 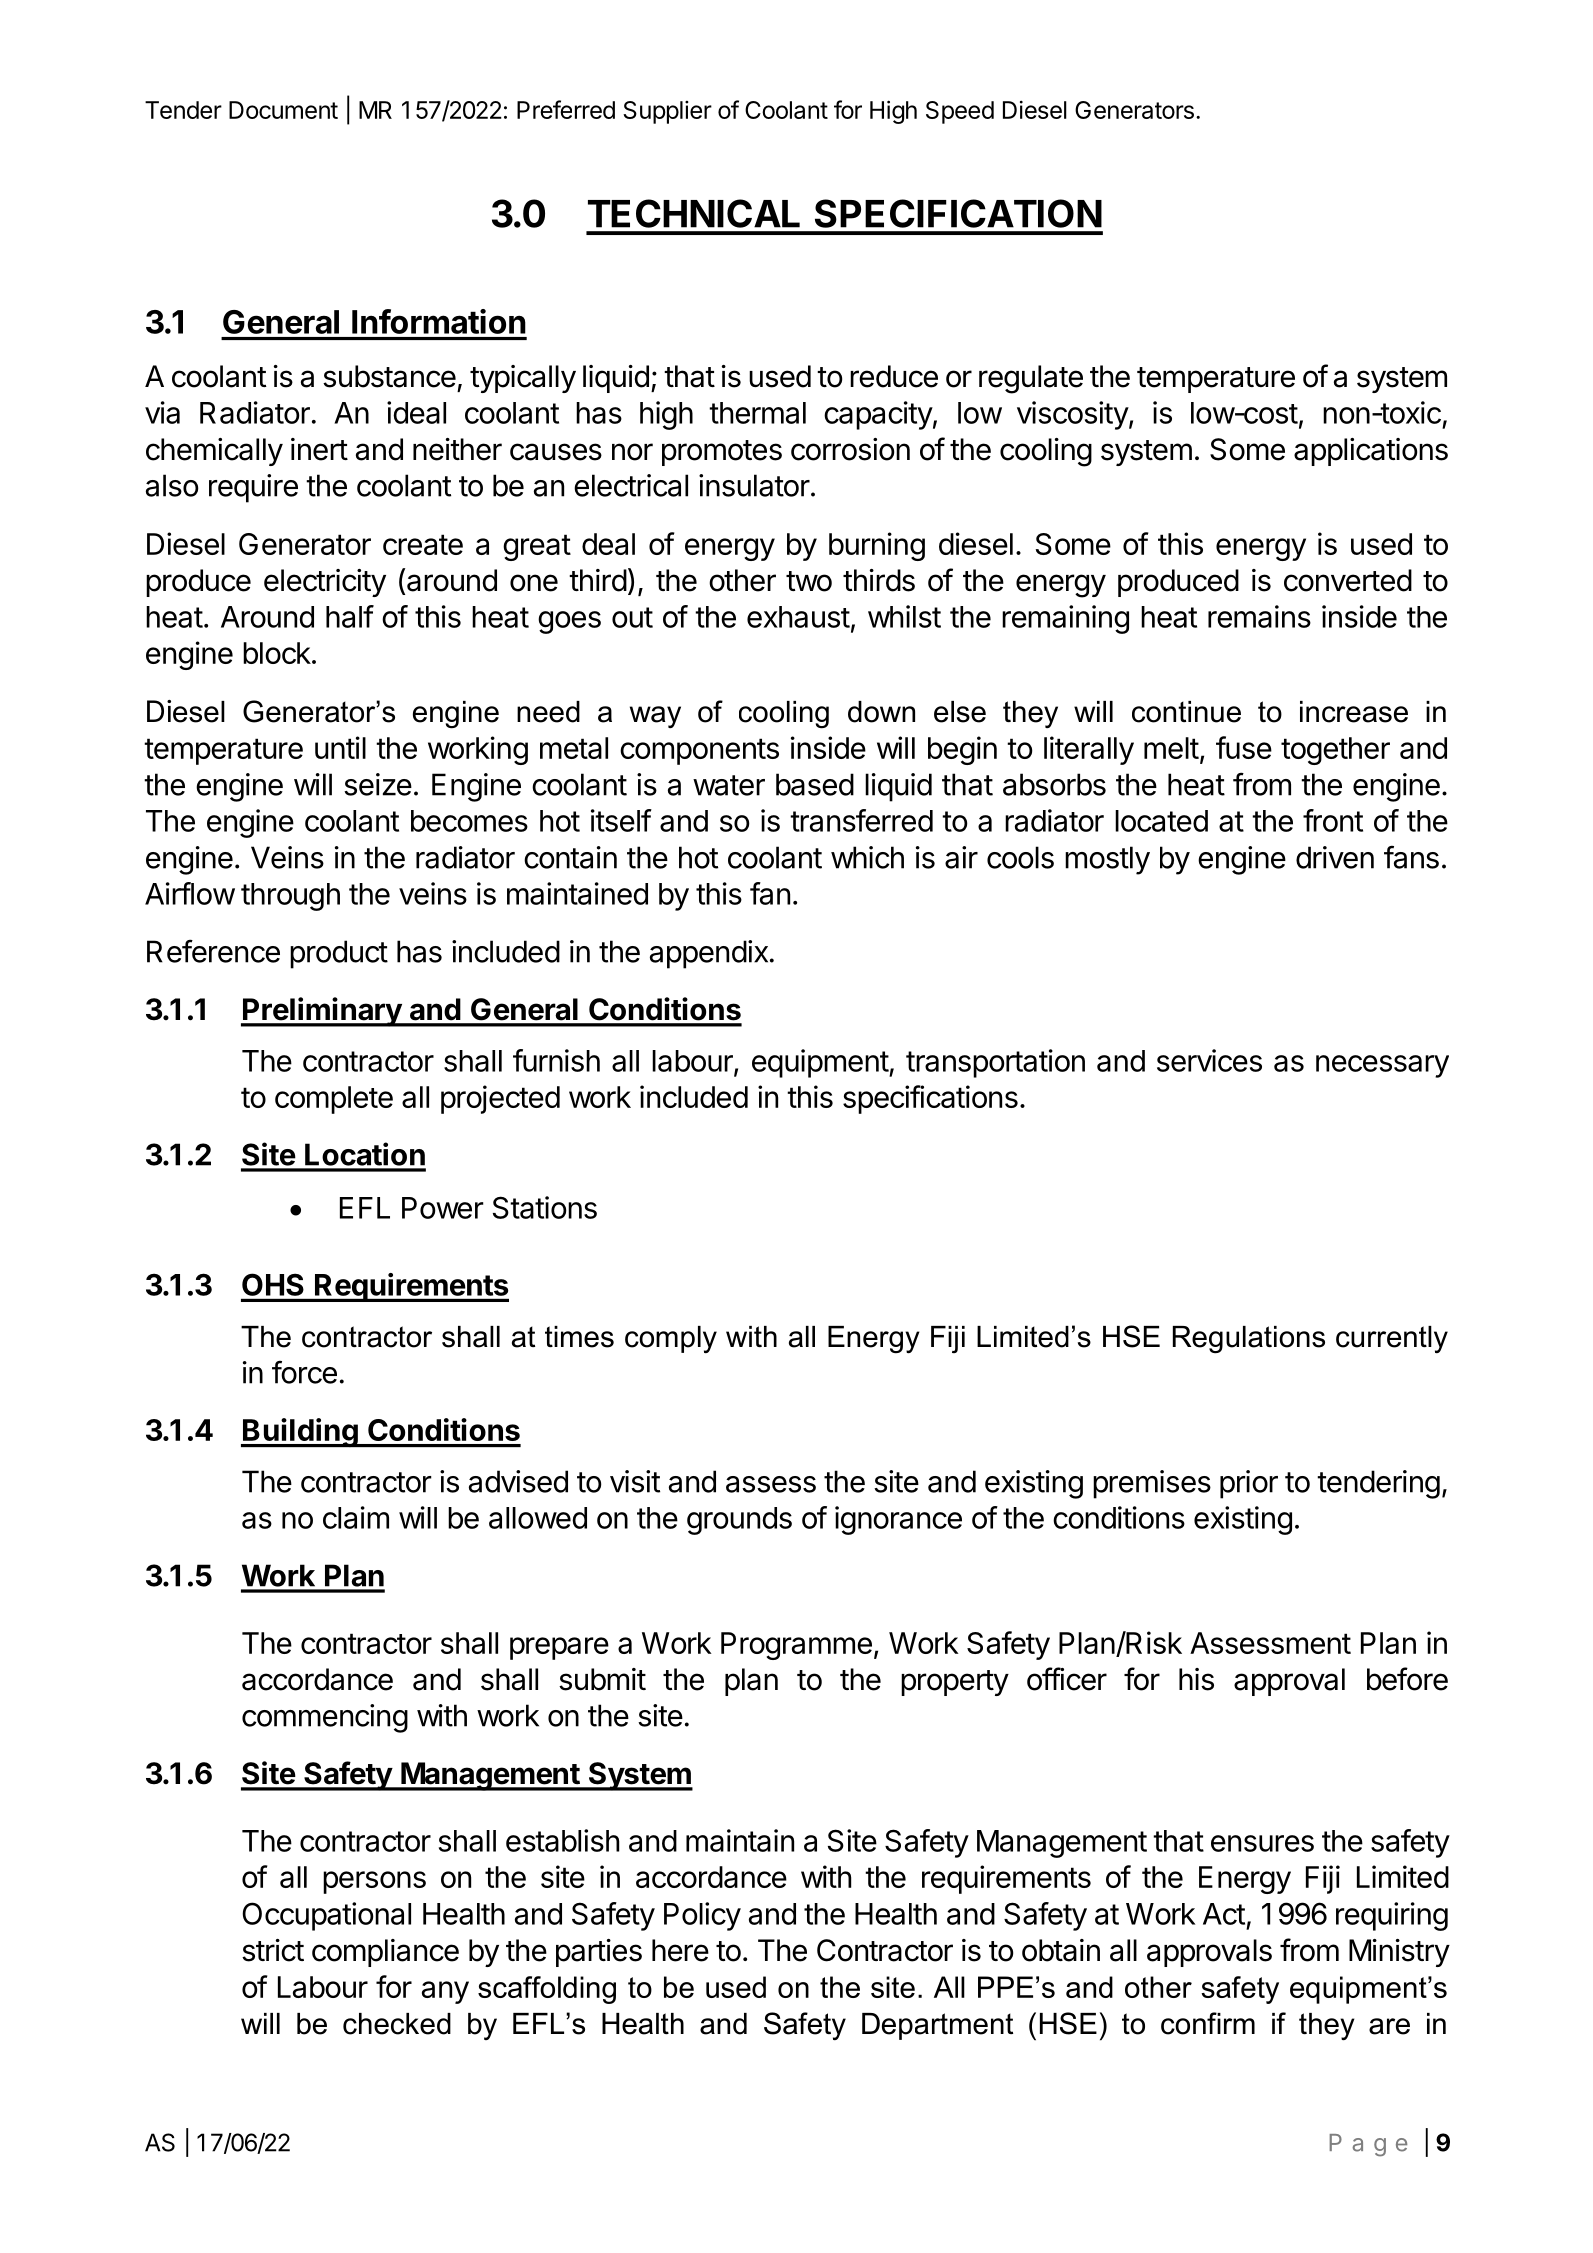 I want to click on comply, so click(x=671, y=1339).
